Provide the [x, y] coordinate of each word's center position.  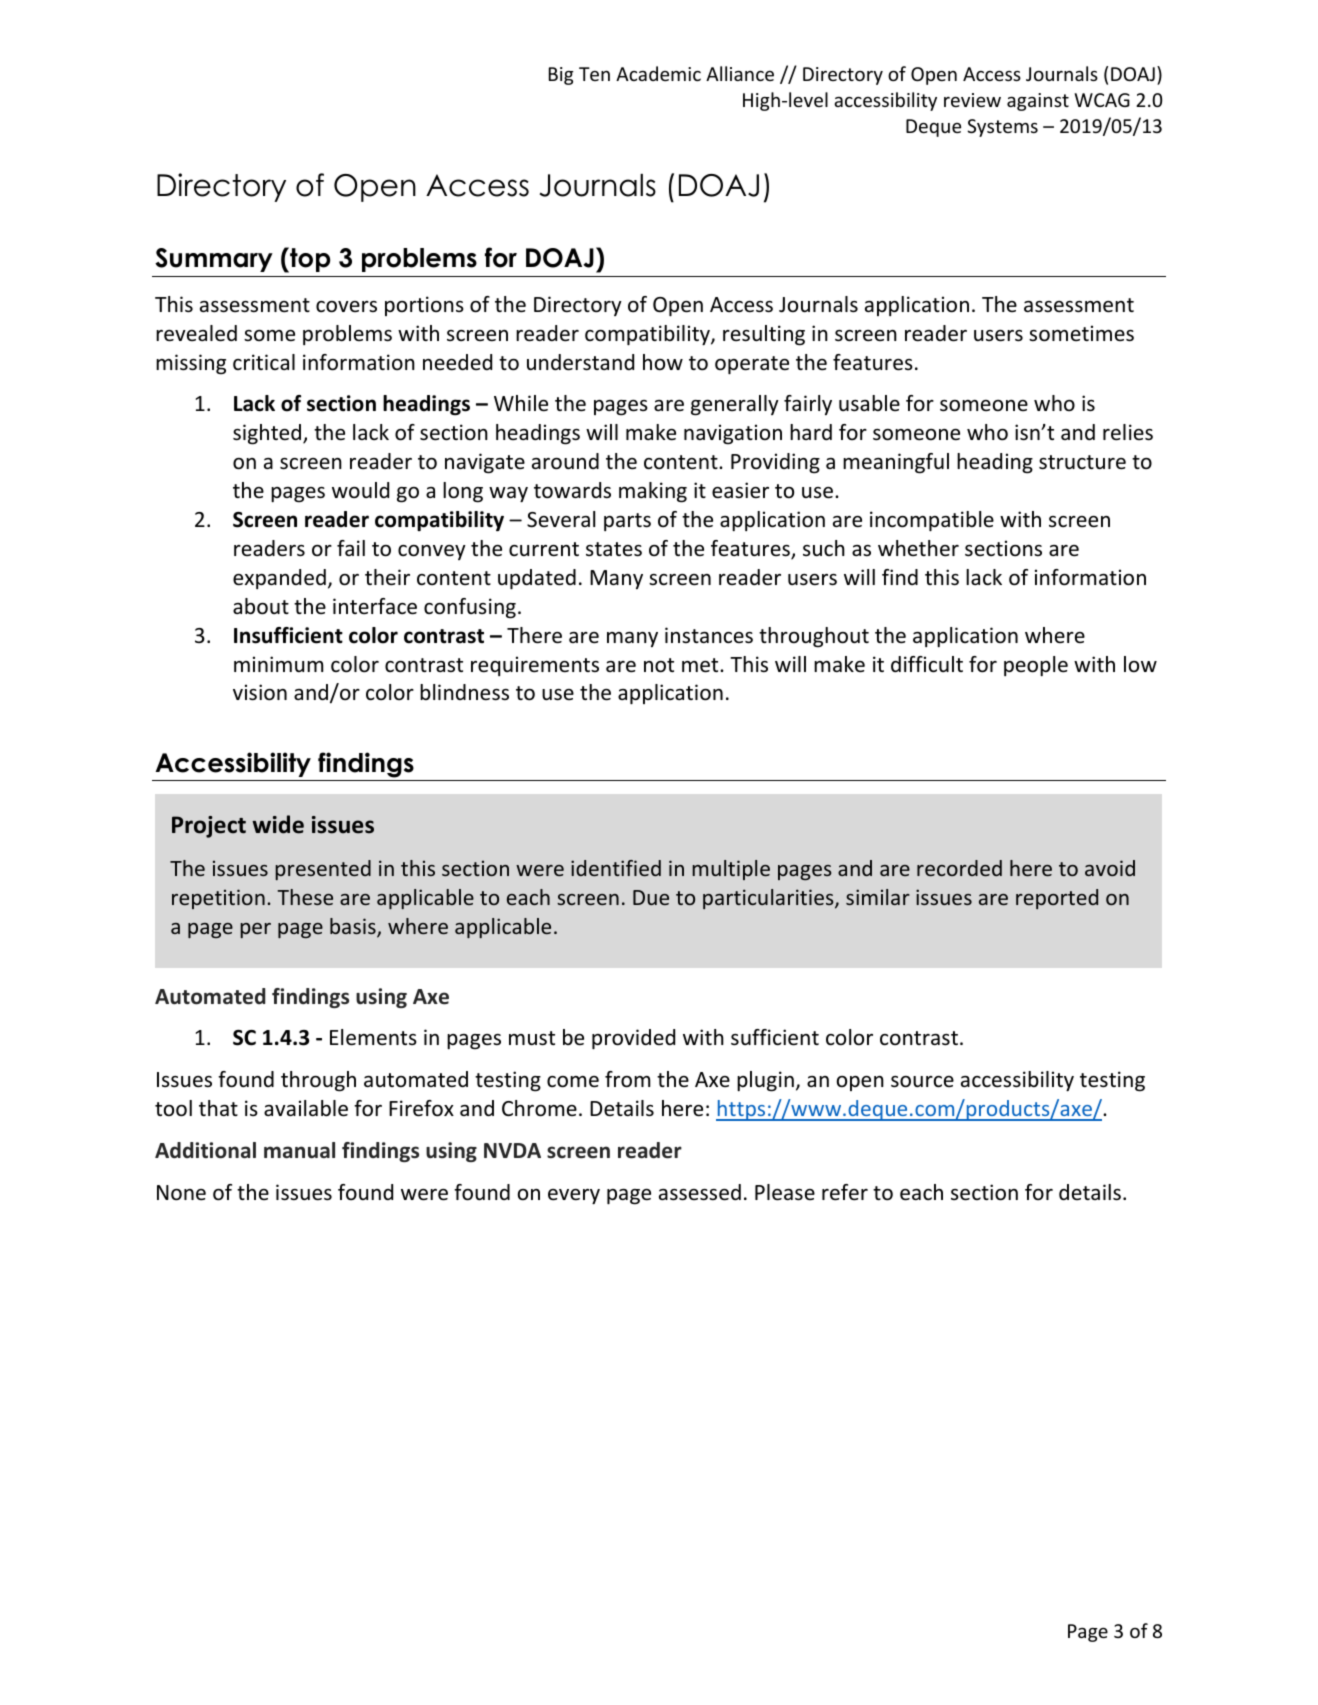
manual [299, 1150]
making [653, 492]
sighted [268, 434]
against [1038, 102]
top [309, 260]
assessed [700, 1192]
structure [1082, 462]
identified [616, 868]
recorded [959, 868]
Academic [658, 73]
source [922, 1082]
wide [278, 824]
